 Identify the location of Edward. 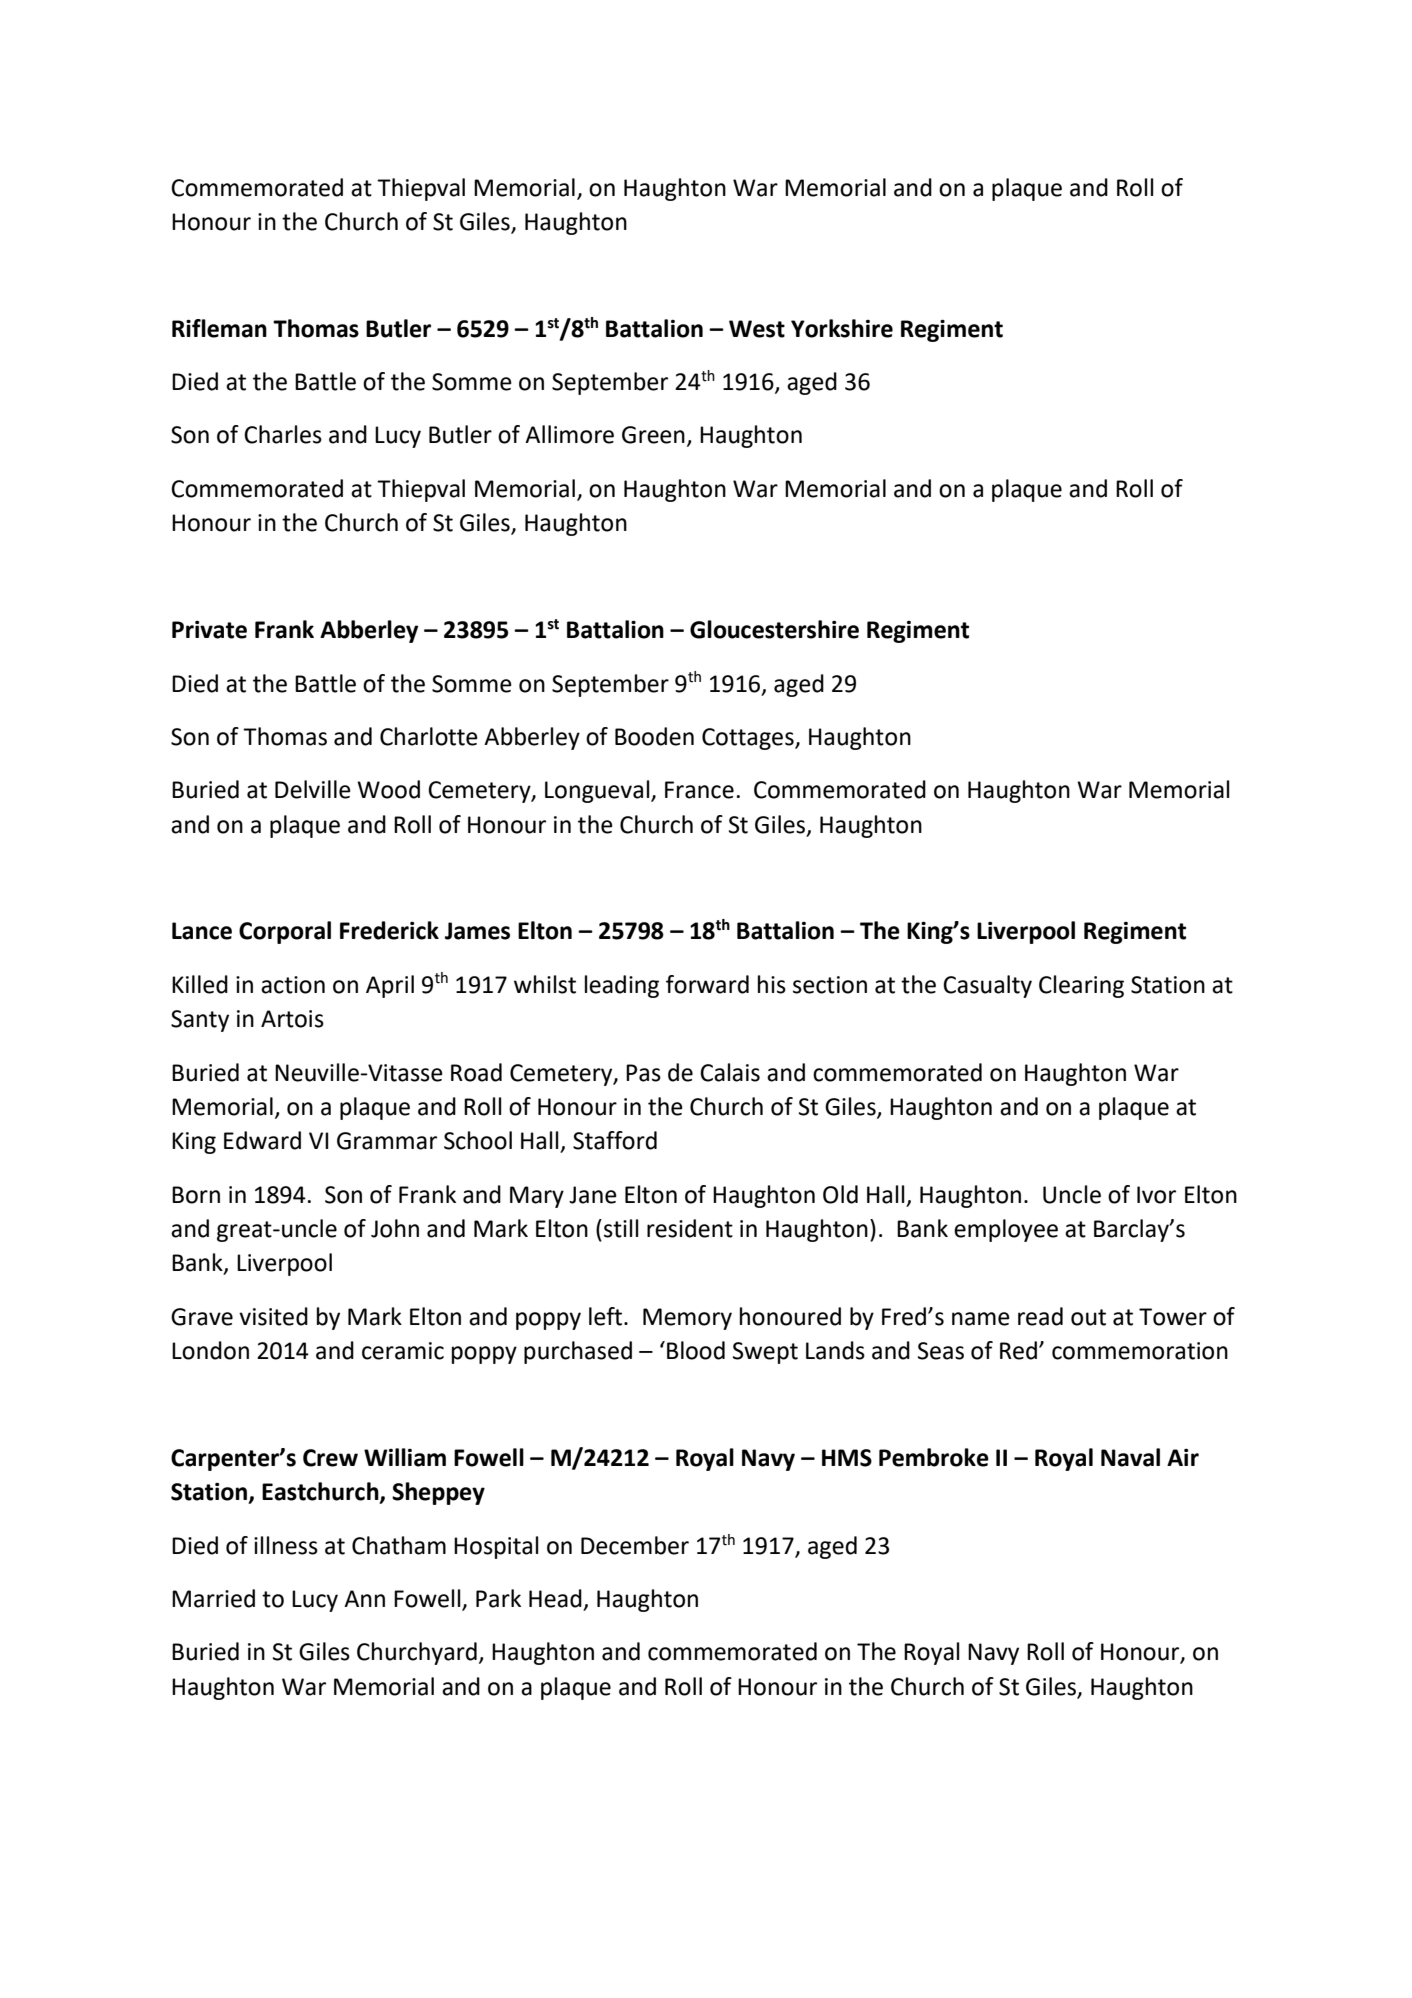
(262, 1140).
